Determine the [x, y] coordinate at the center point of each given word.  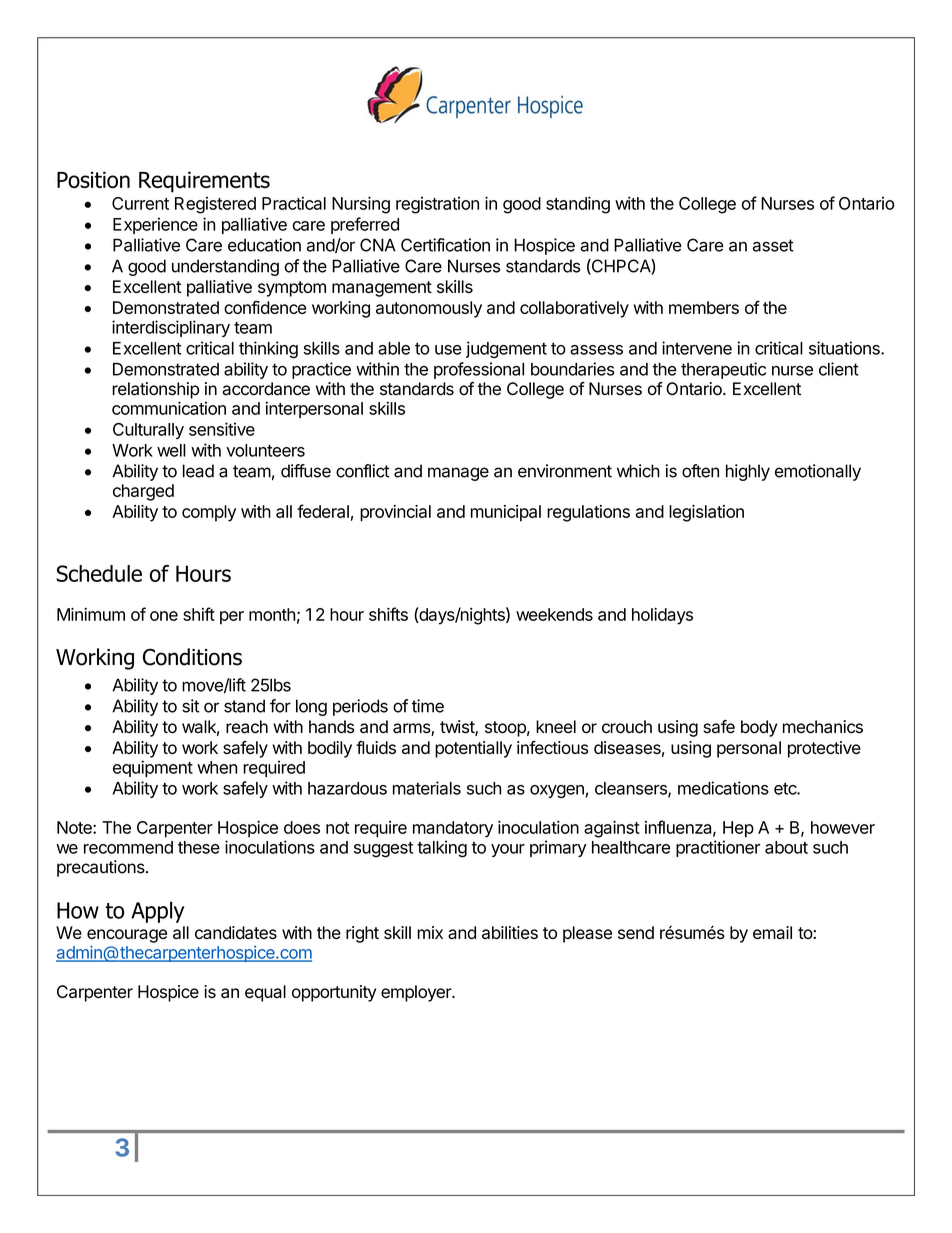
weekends [554, 614]
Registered [215, 205]
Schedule [99, 573]
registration [437, 205]
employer [417, 993]
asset [773, 245]
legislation [706, 513]
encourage [127, 936]
